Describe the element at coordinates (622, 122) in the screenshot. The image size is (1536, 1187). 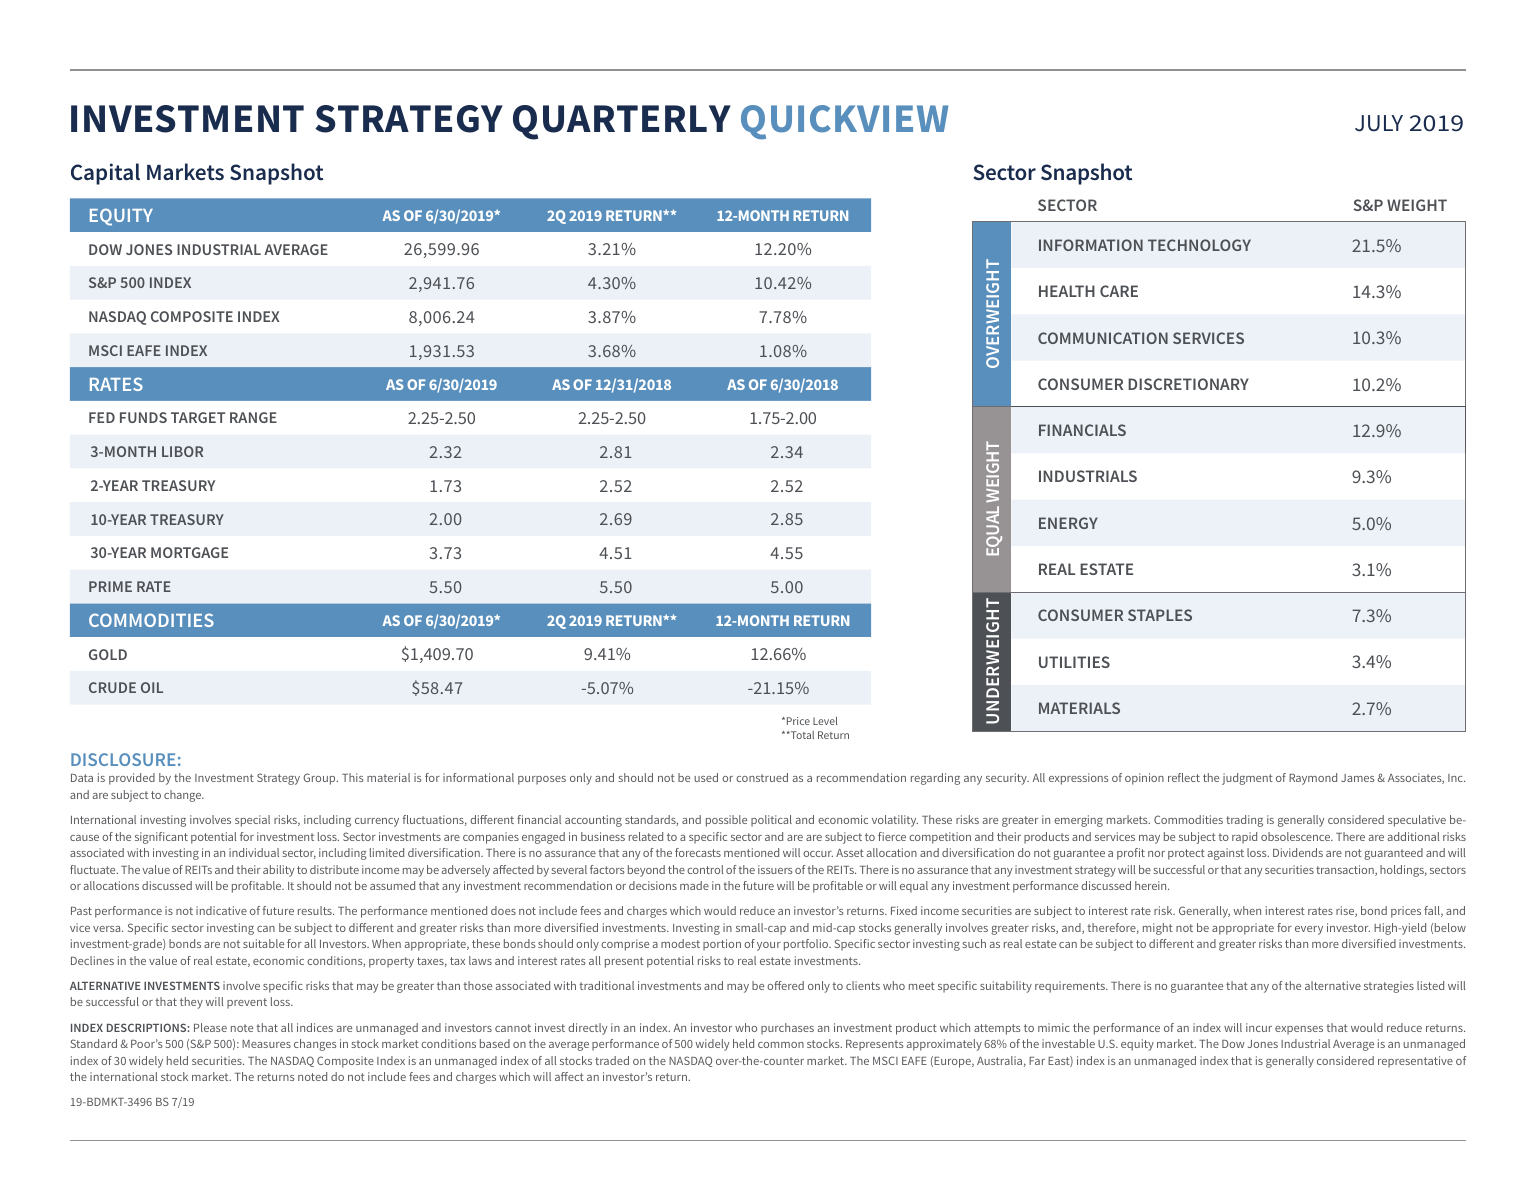
I see `QUARTERLY` at that location.
